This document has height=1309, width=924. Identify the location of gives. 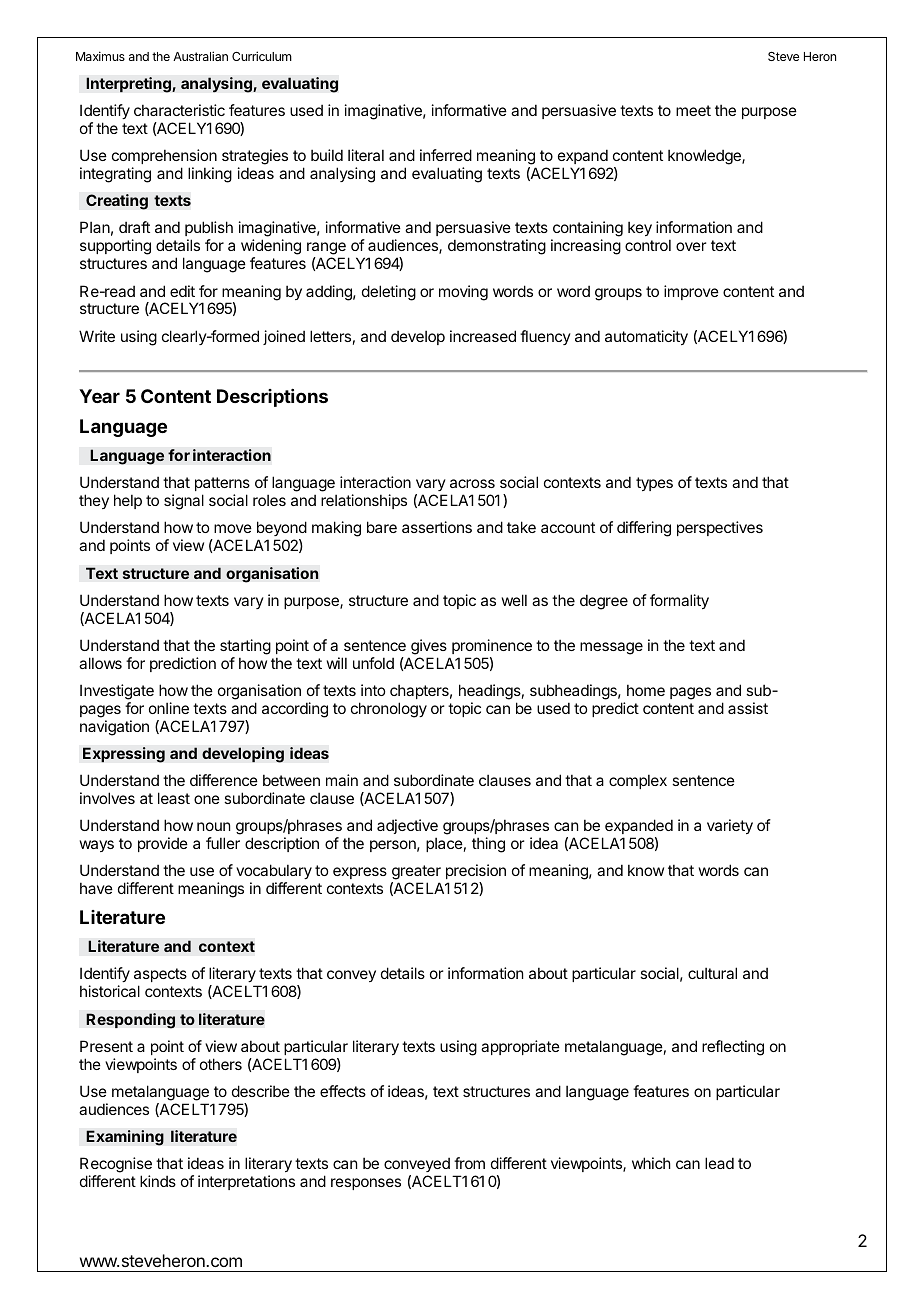
(429, 647).
